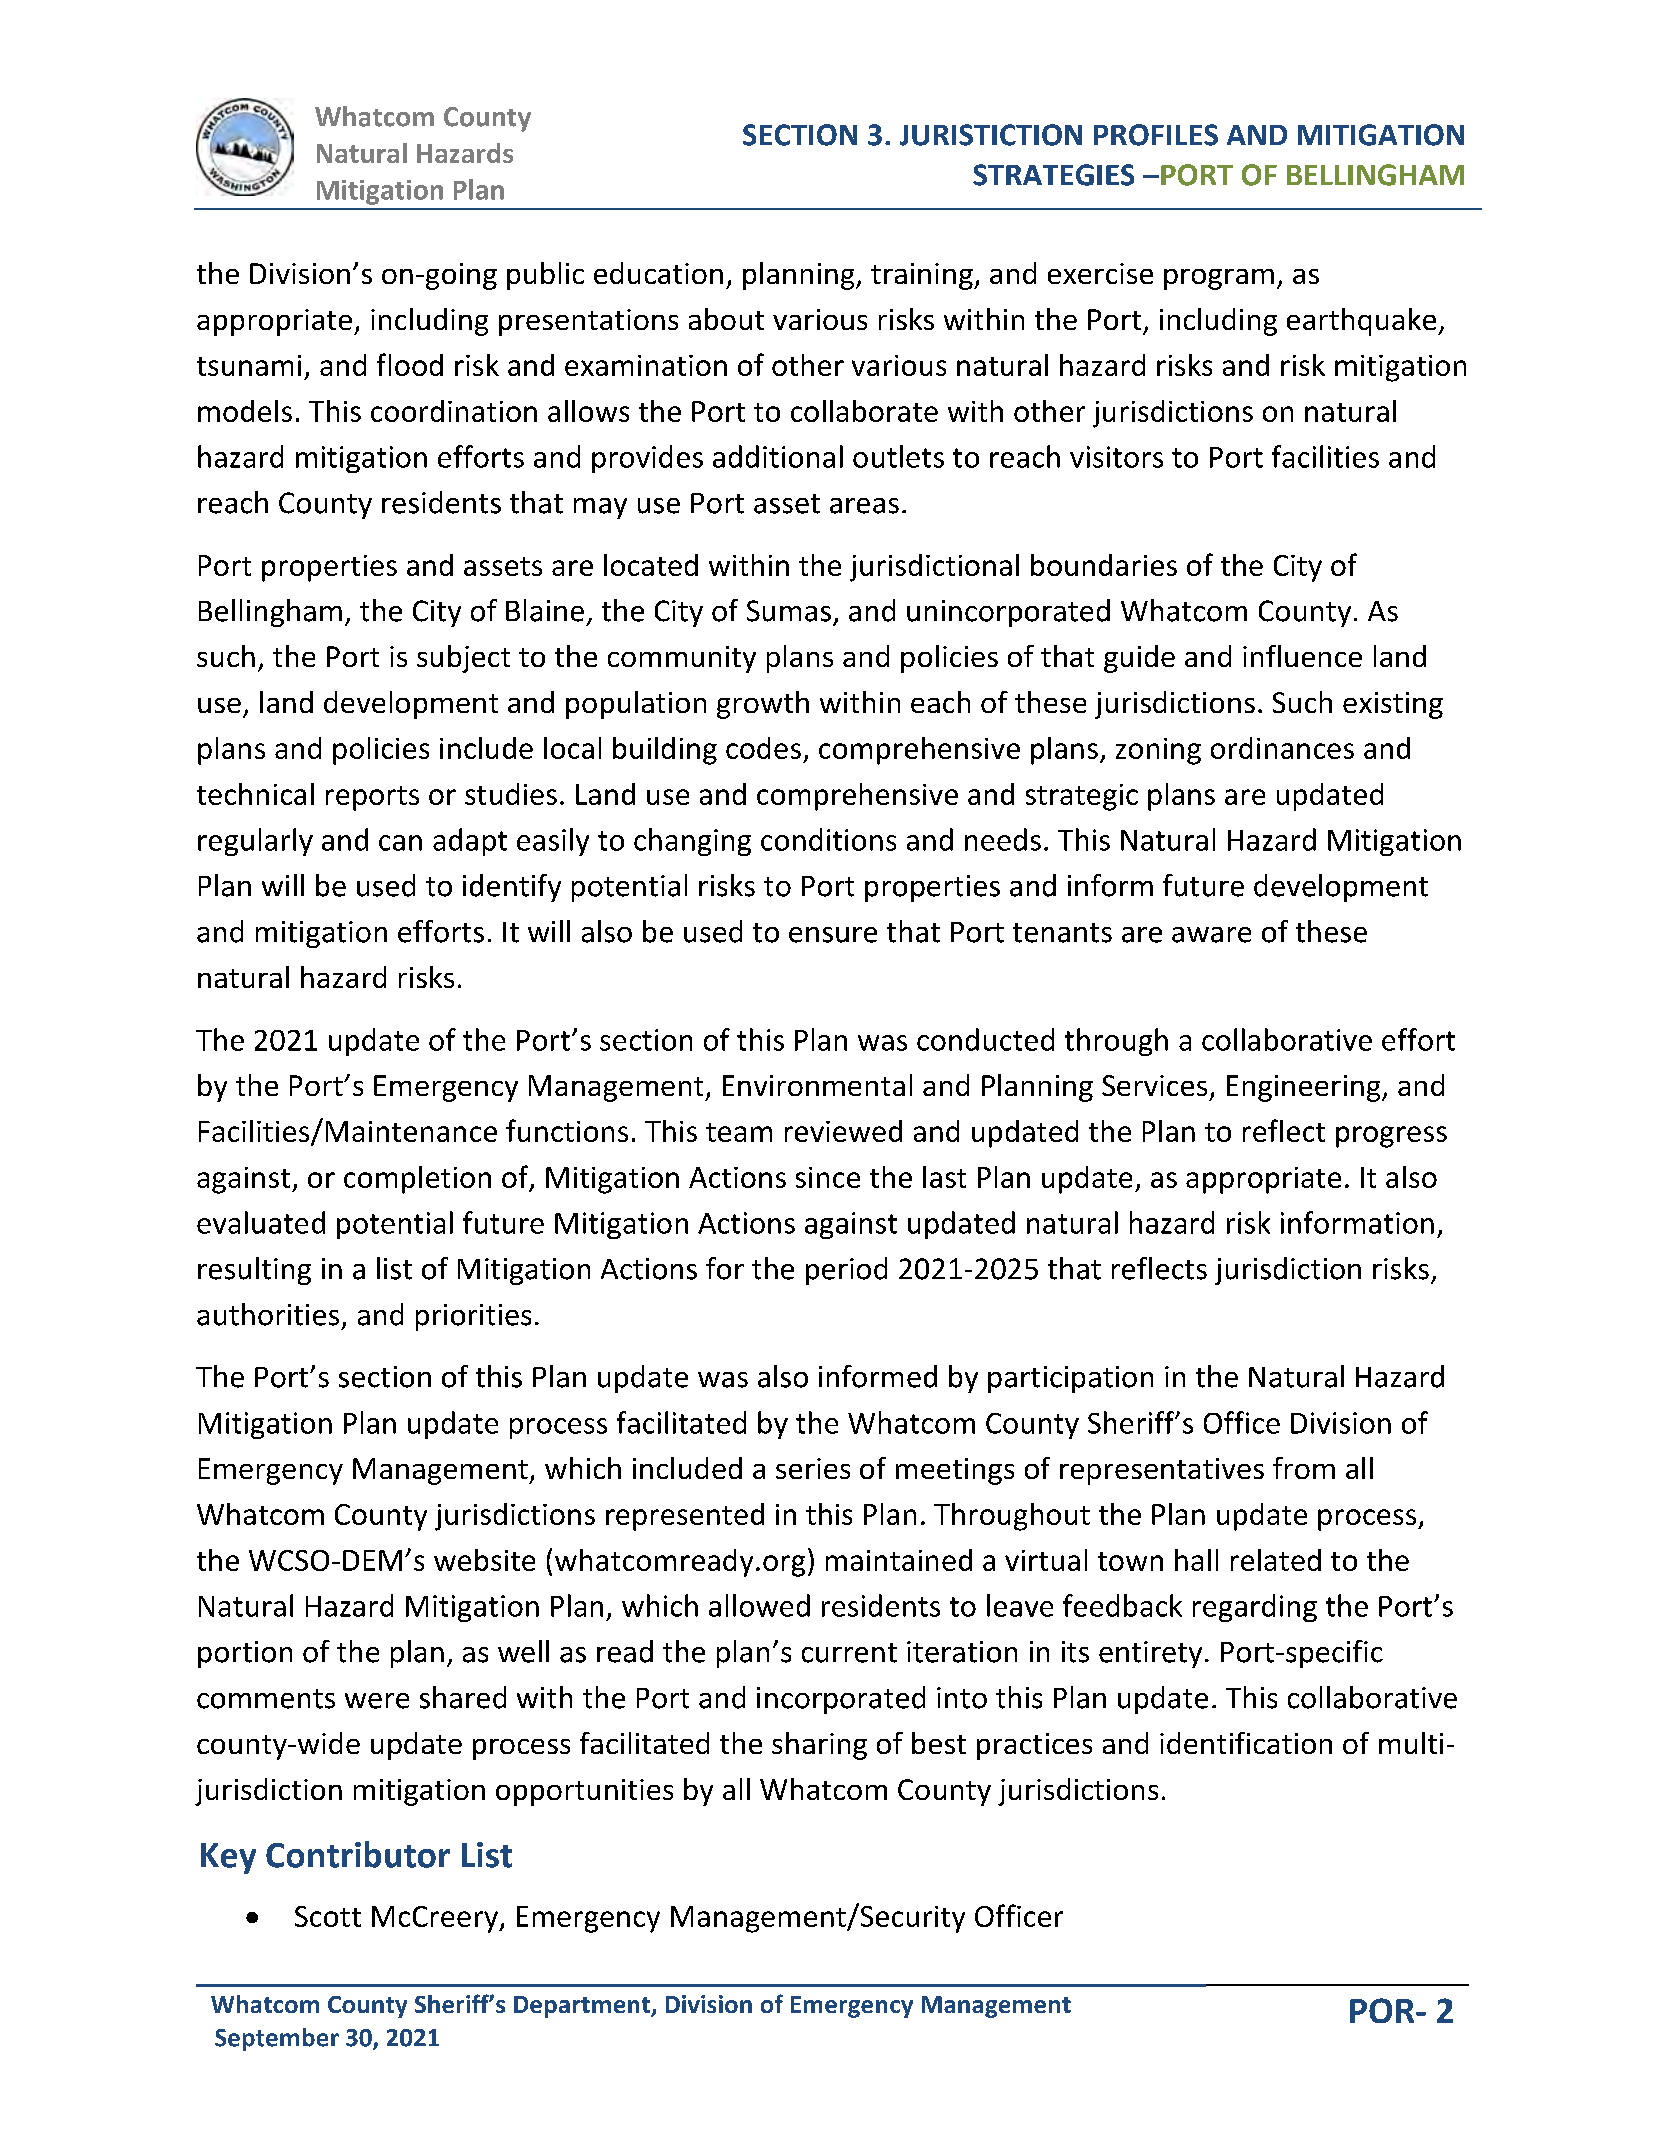 Image resolution: width=1665 pixels, height=2155 pixels. I want to click on completion, so click(417, 1180).
